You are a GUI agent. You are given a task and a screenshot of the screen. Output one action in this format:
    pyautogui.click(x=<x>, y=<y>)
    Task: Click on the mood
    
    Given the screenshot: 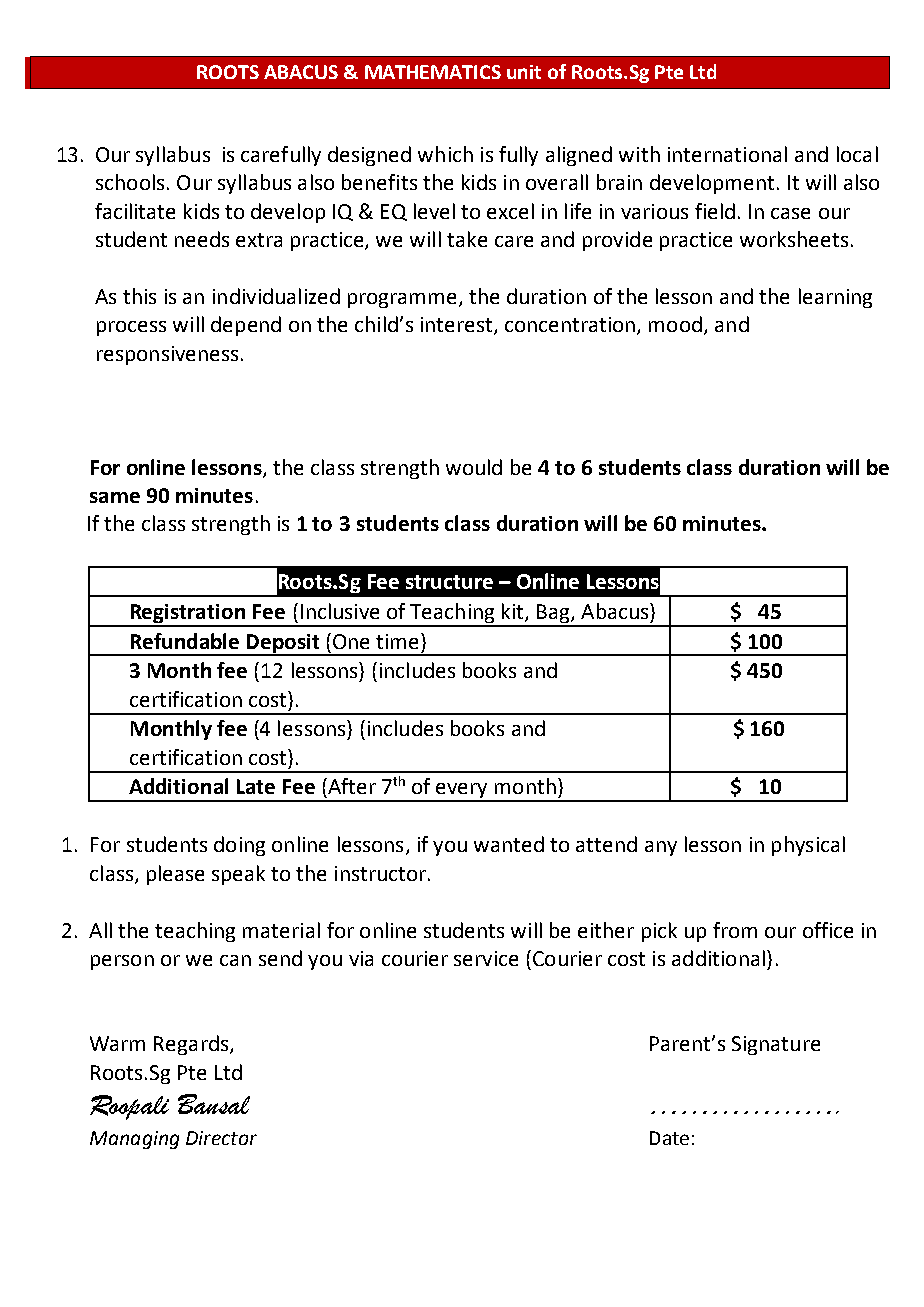 What is the action you would take?
    pyautogui.click(x=675, y=324)
